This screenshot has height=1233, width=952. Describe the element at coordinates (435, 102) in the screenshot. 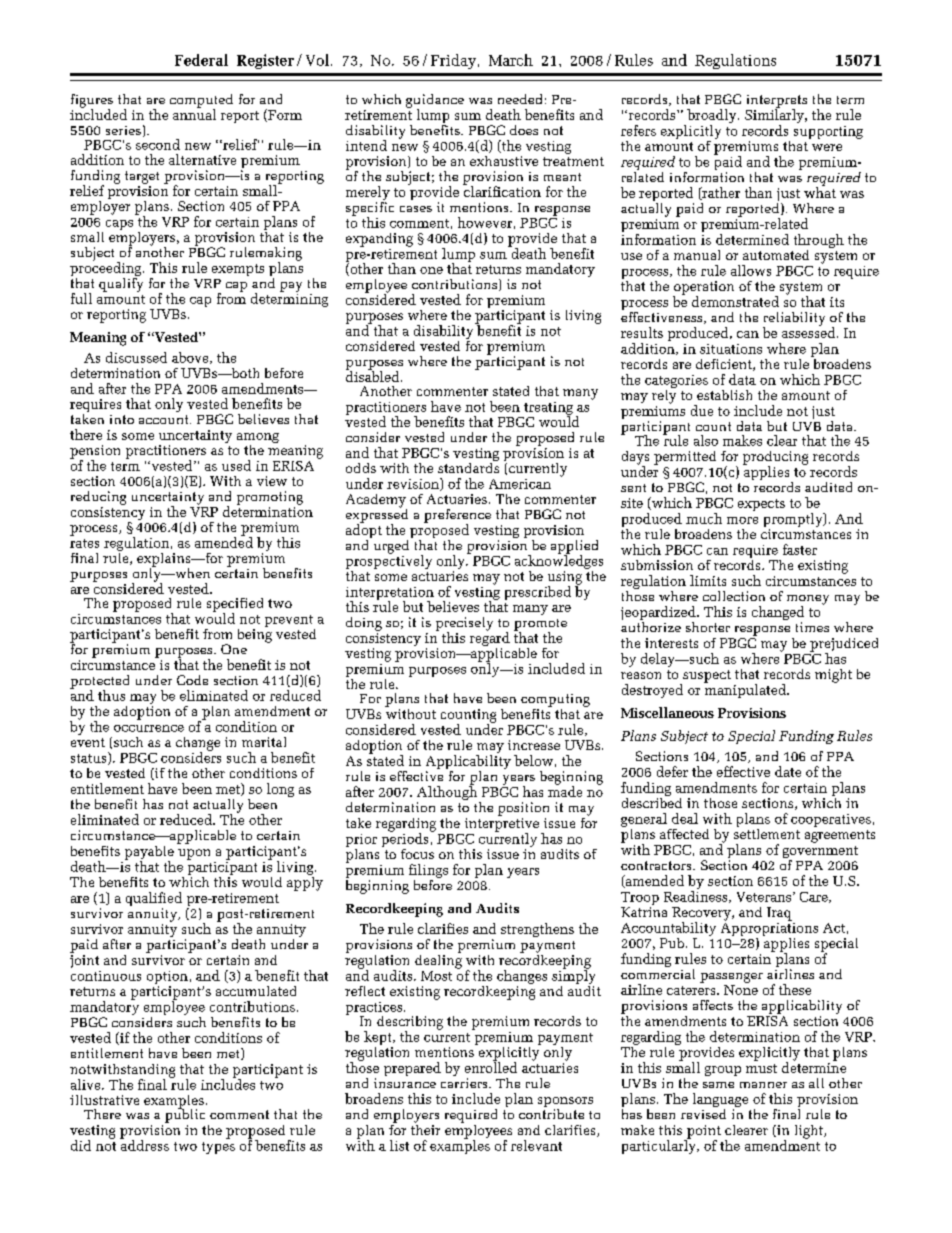

I see `guidance` at that location.
